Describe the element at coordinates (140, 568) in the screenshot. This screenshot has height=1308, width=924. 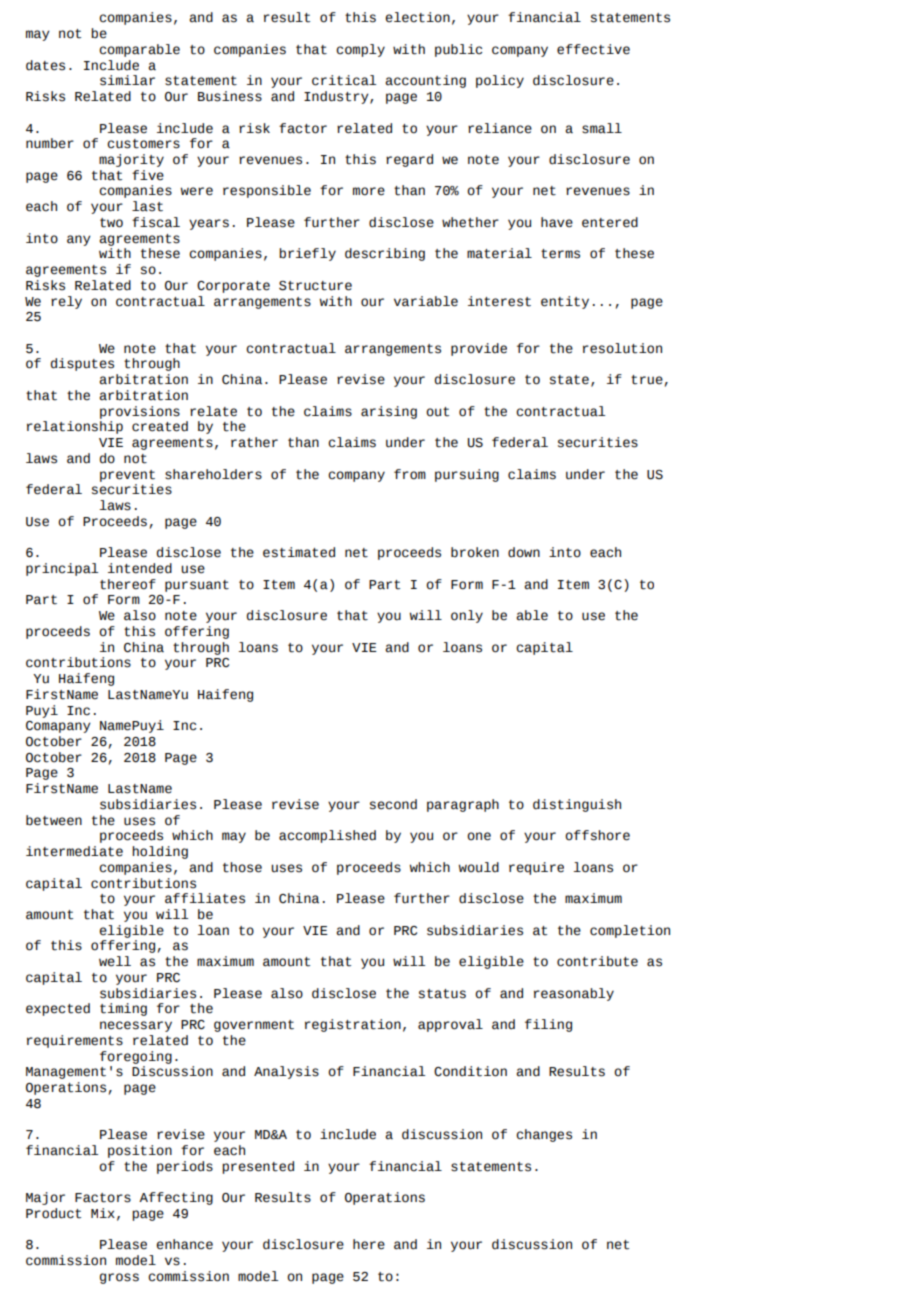
I see `intended` at that location.
